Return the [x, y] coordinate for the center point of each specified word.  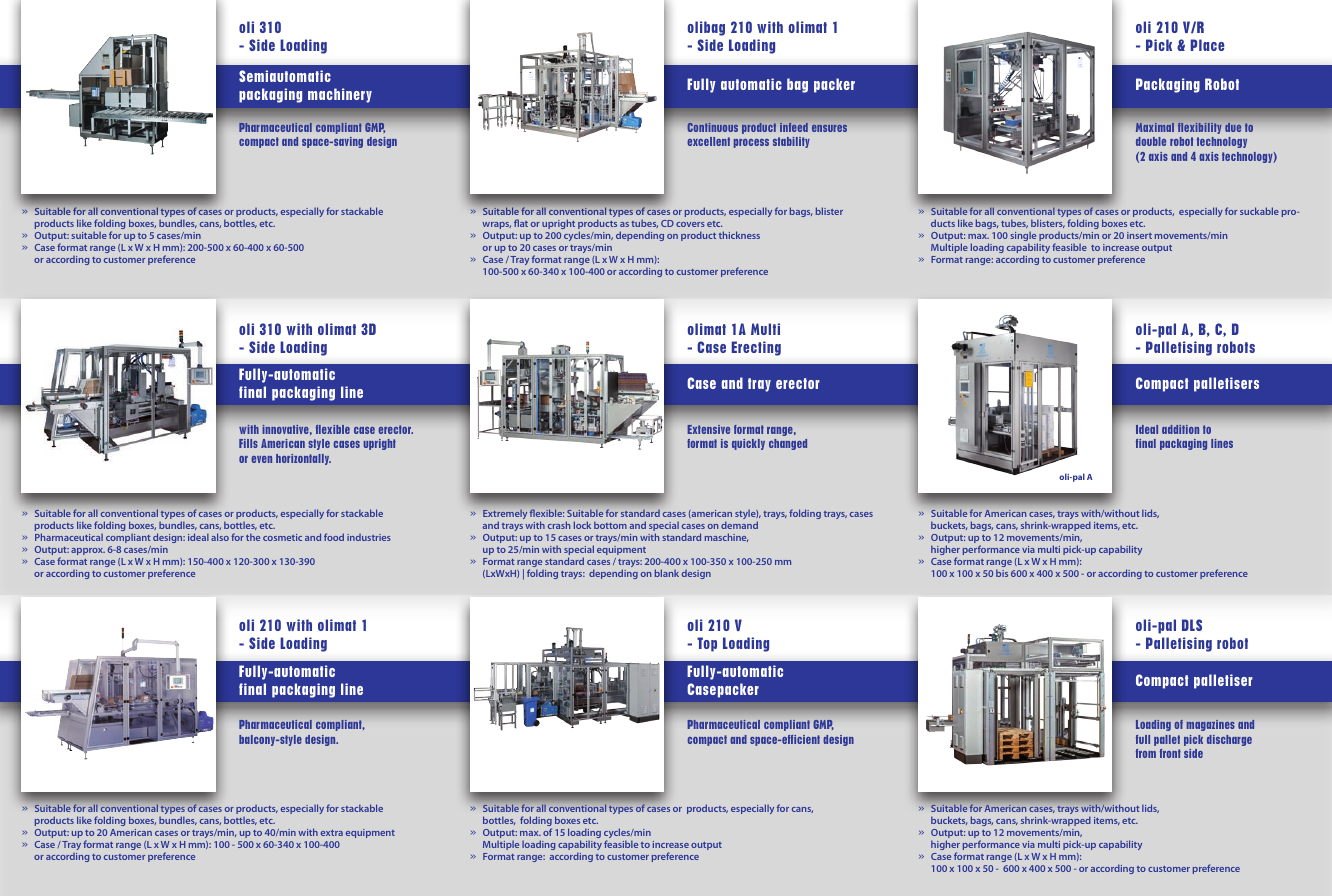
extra [332, 833]
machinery [340, 95]
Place [1207, 45]
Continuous [713, 127]
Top [707, 644]
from [1146, 753]
